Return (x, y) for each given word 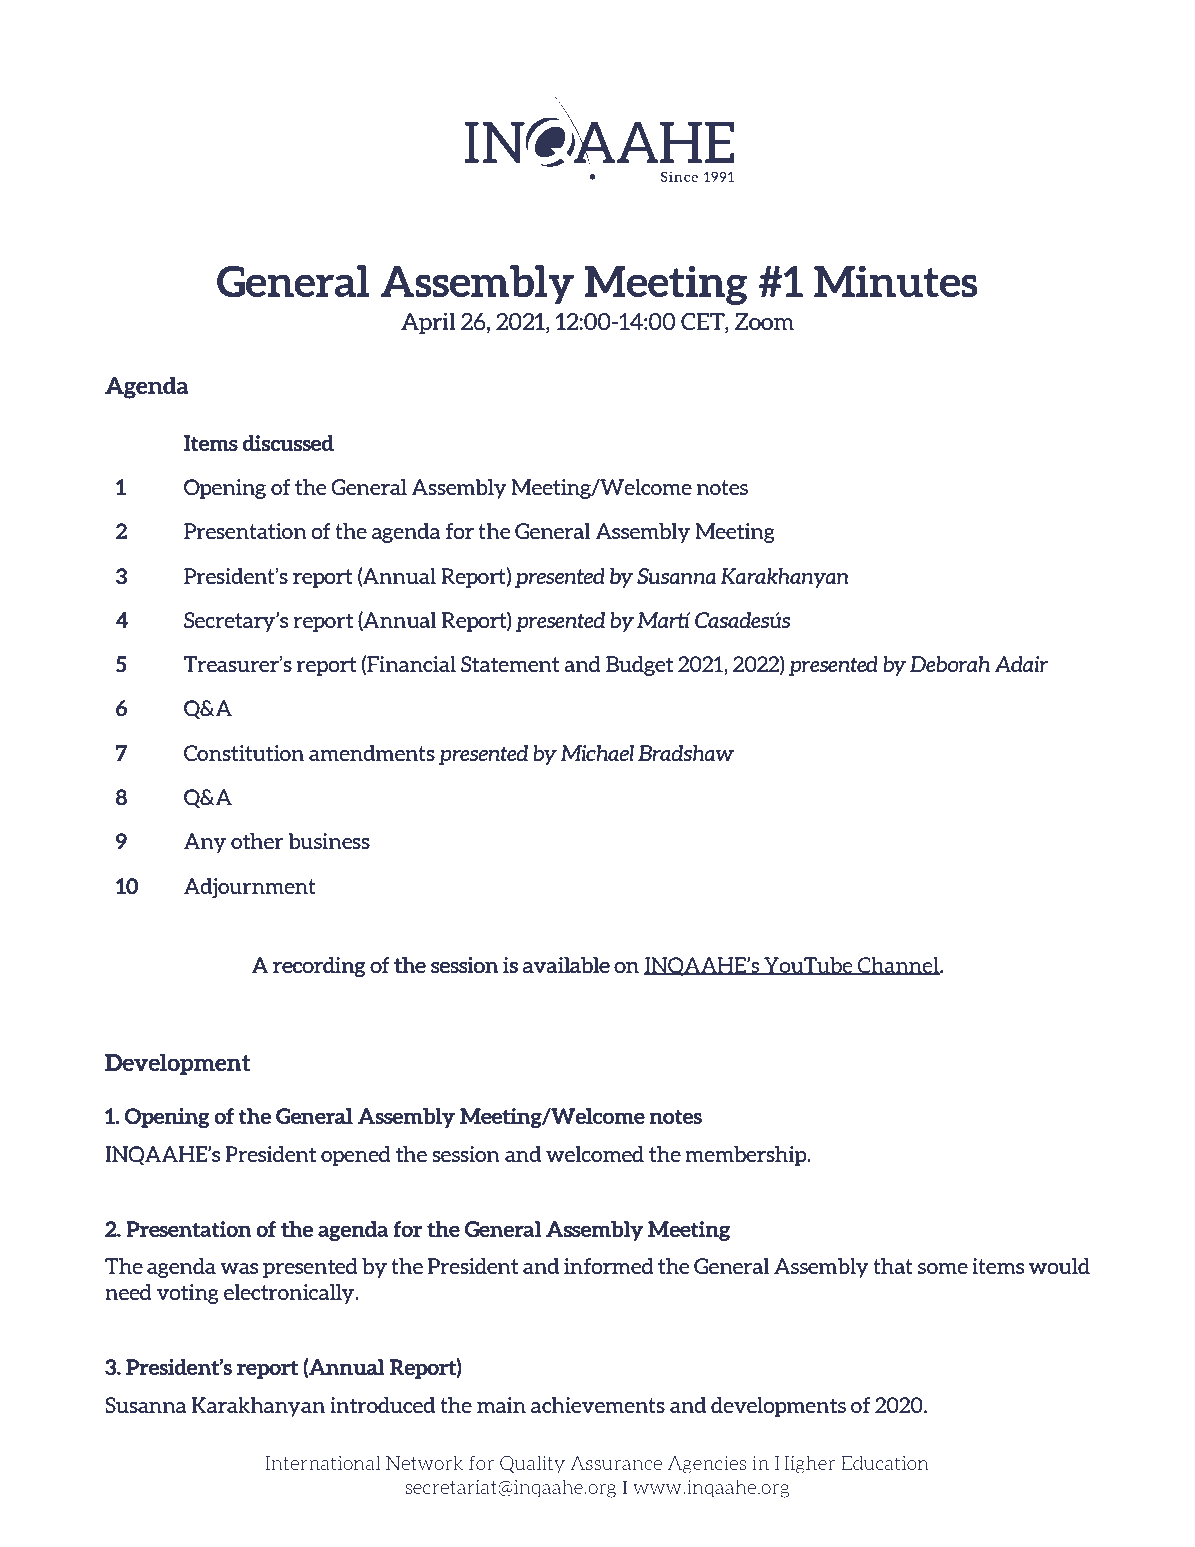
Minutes (896, 281)
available (566, 965)
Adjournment (250, 888)
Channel (898, 966)
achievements (598, 1405)
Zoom (764, 321)
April (428, 323)
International (322, 1462)
